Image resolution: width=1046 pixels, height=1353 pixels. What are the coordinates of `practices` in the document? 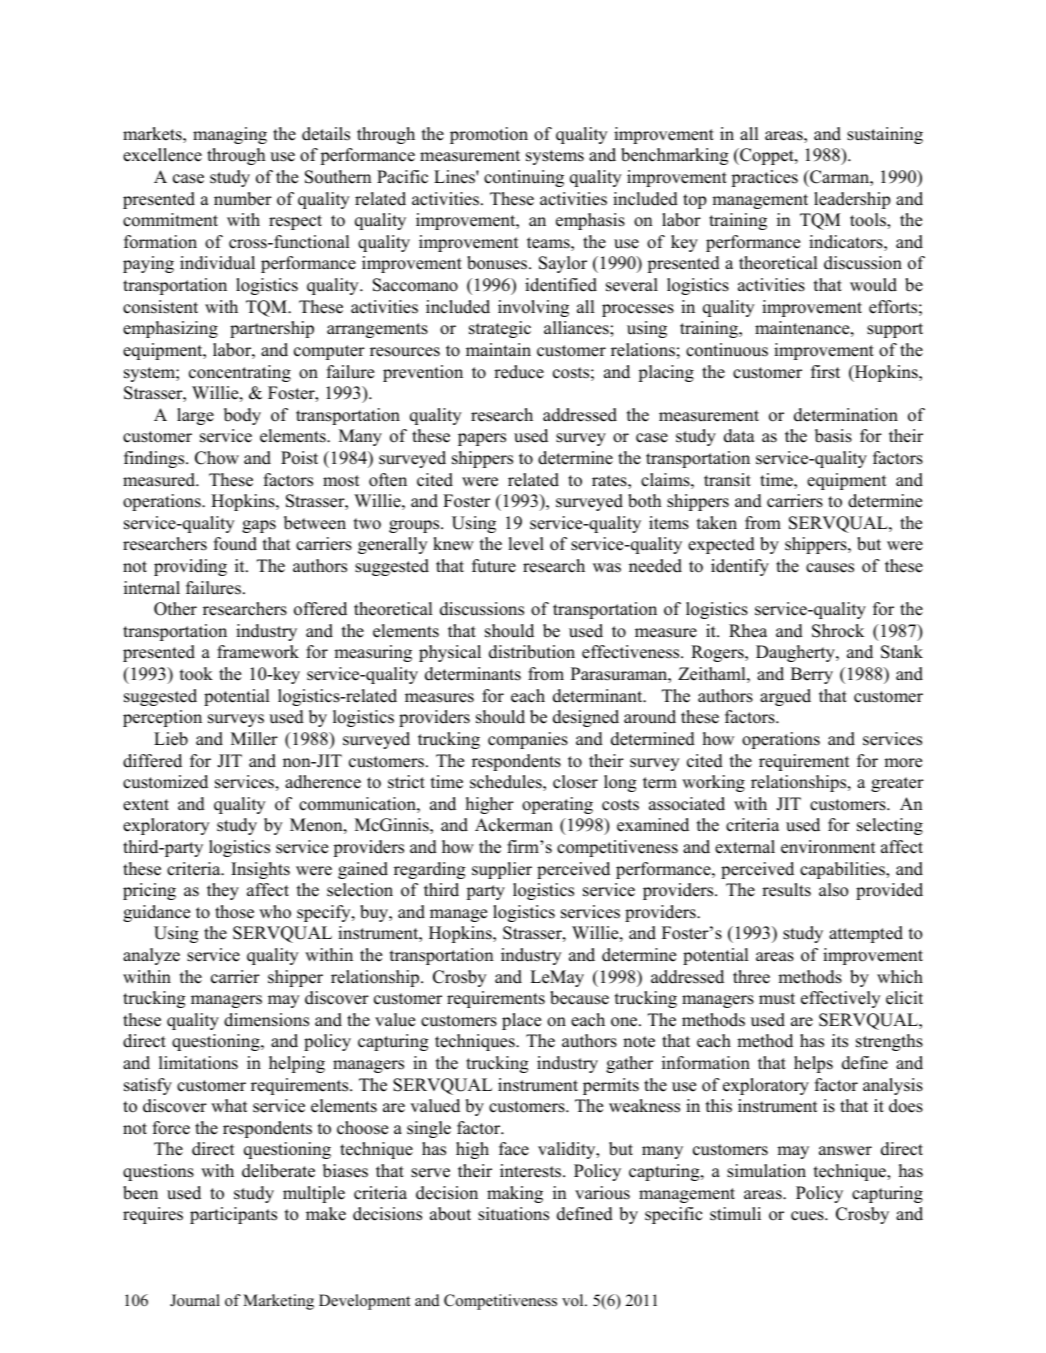 It's located at (764, 178).
